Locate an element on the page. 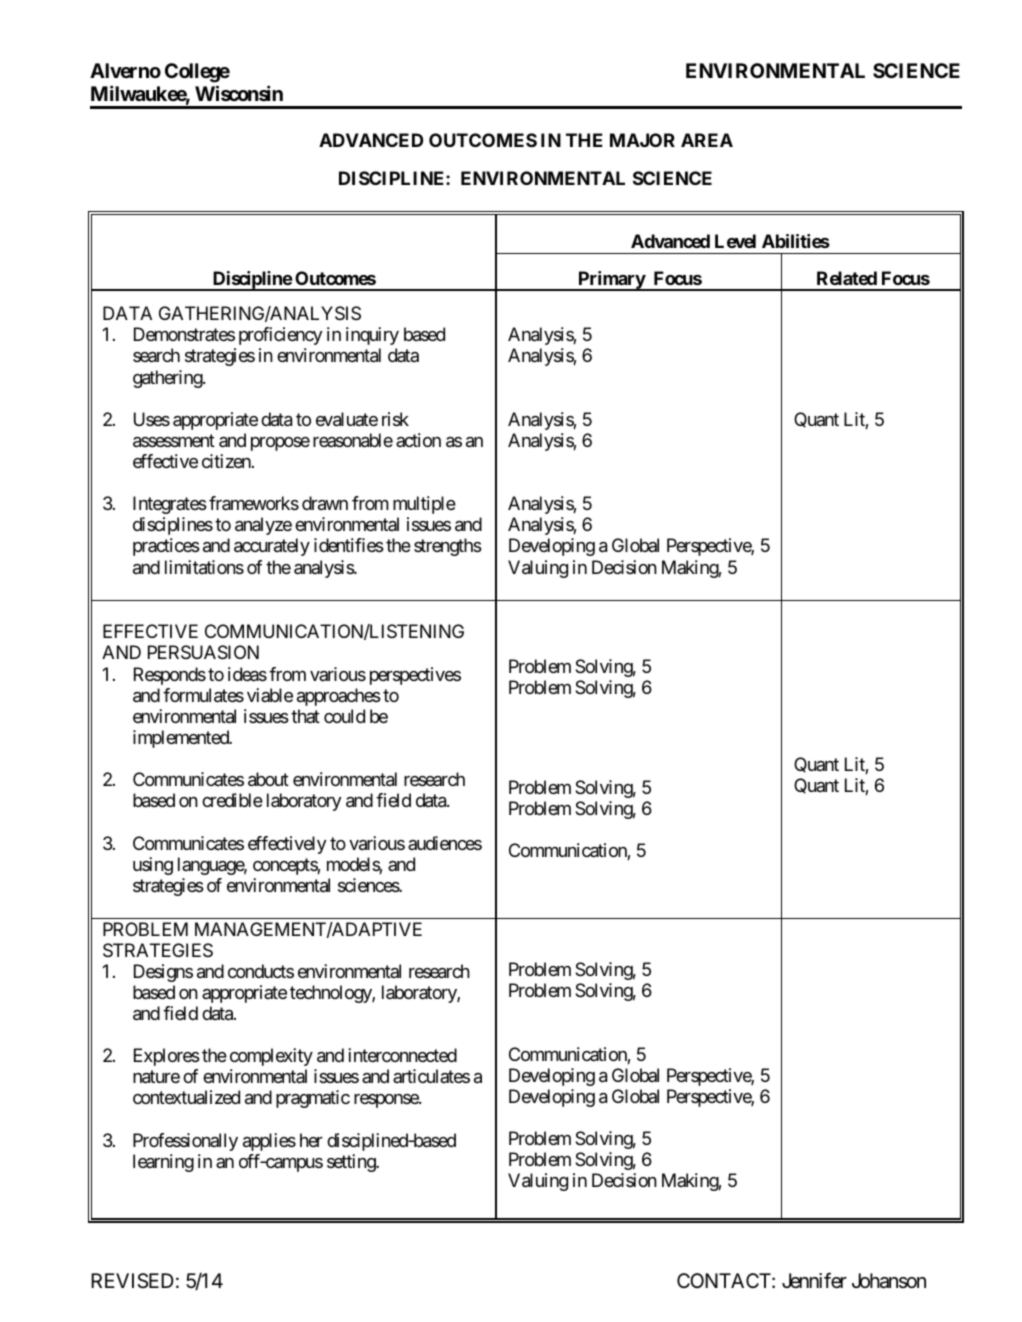  Related is located at coordinates (847, 278).
